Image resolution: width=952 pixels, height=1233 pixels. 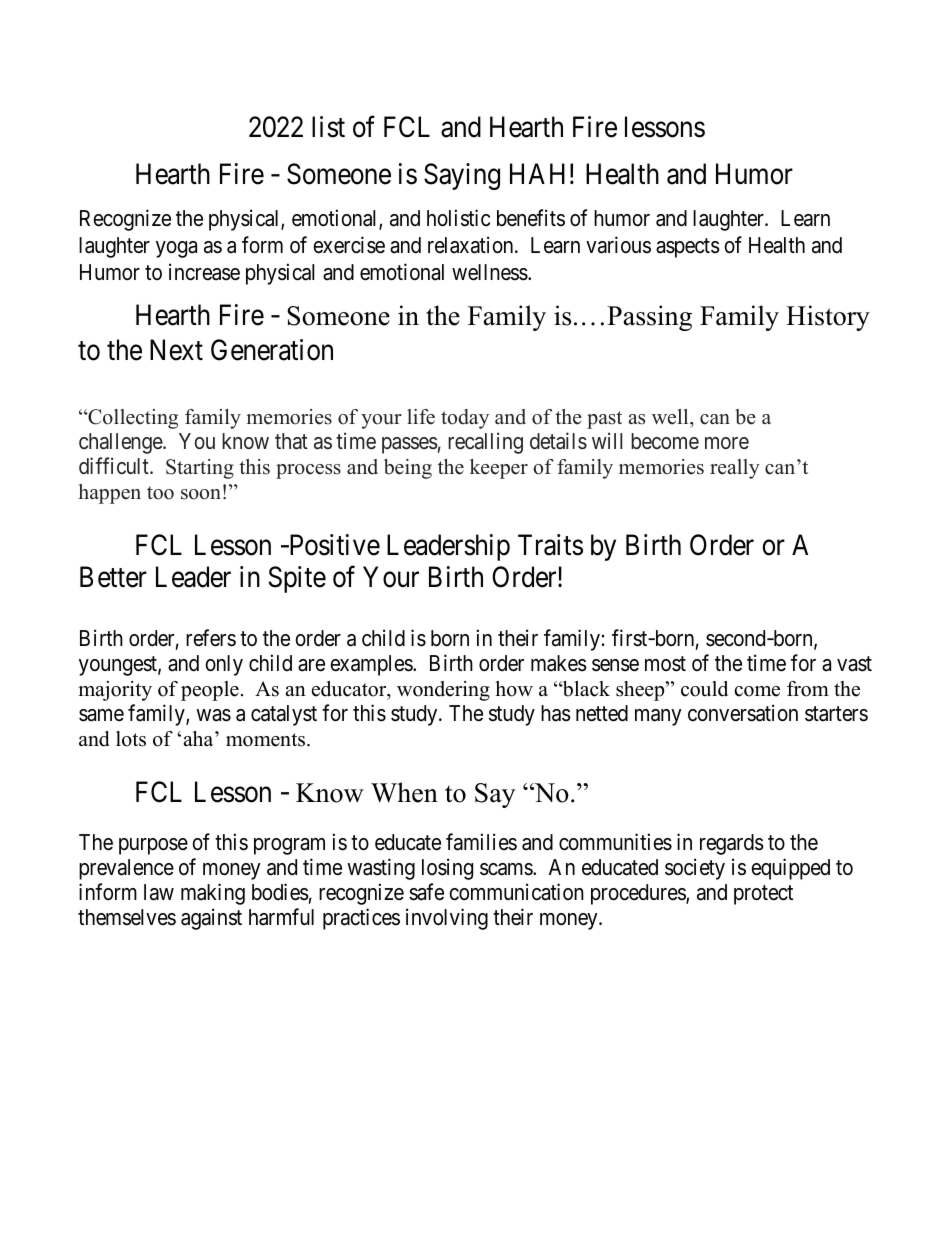 I want to click on Traits, so click(x=550, y=545).
